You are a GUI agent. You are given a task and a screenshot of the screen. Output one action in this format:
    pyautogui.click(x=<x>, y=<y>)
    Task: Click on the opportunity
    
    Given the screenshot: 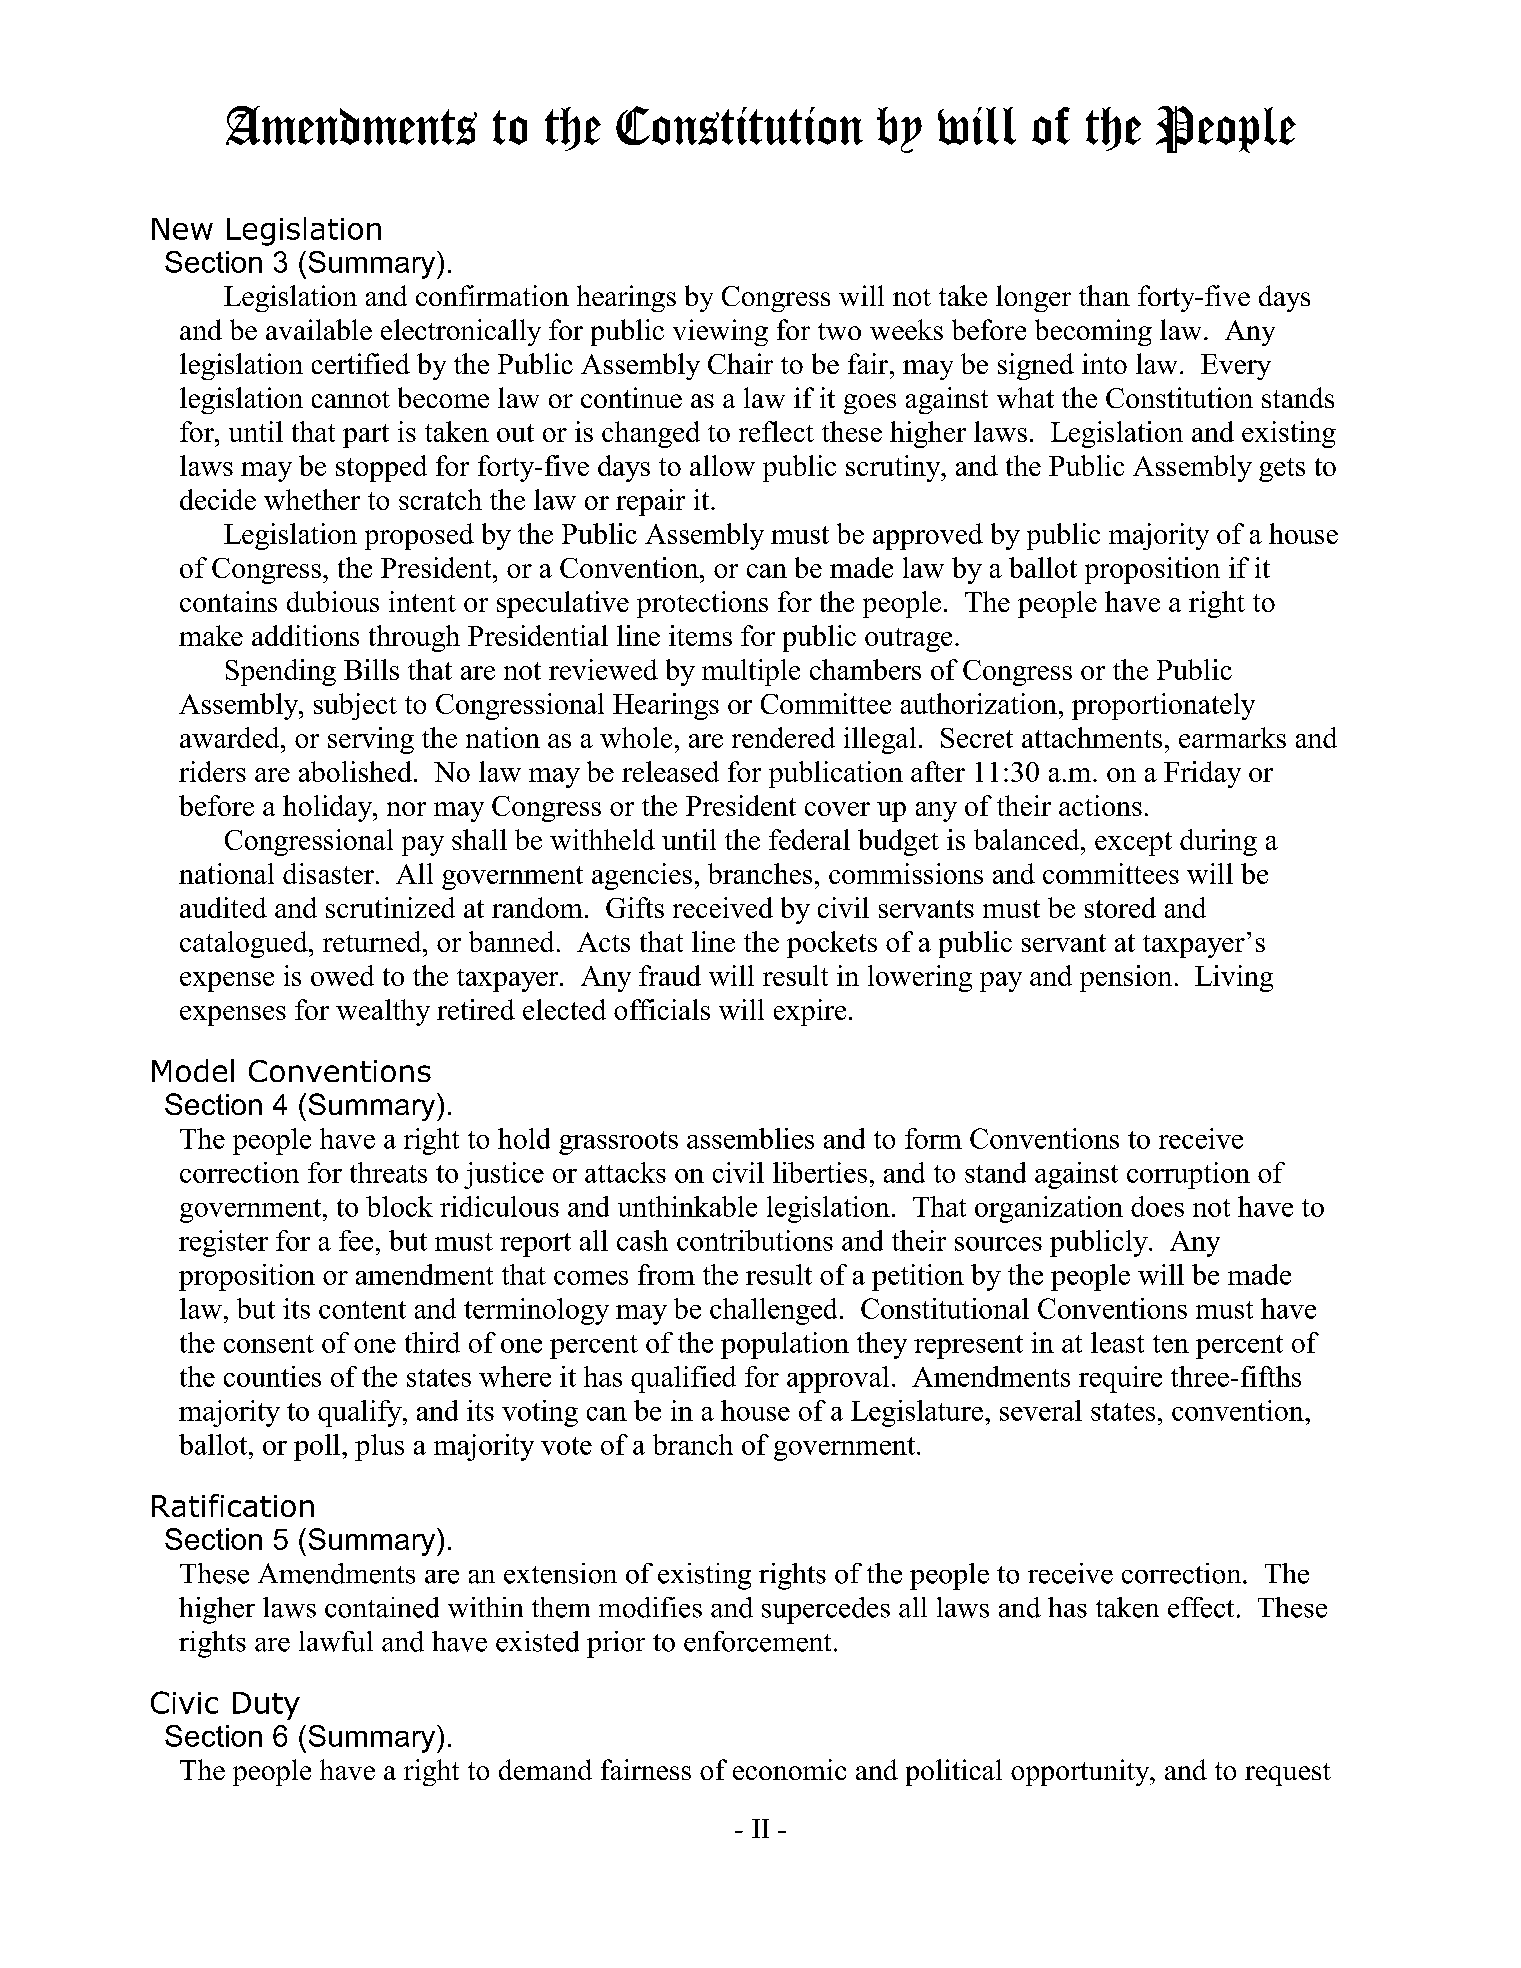 What is the action you would take?
    pyautogui.click(x=1081, y=1772)
